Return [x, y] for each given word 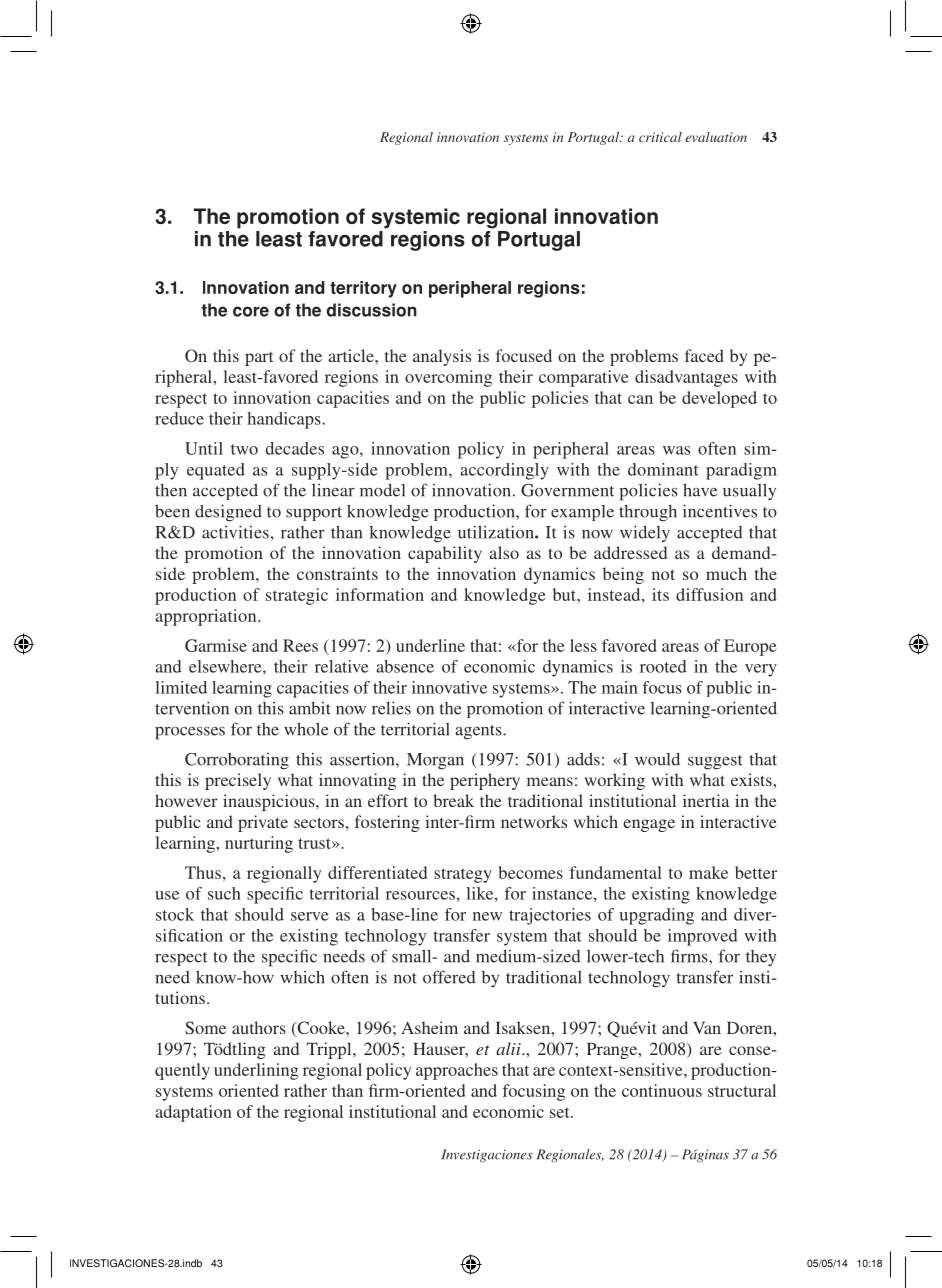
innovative [449, 687]
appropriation [207, 617]
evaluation [716, 137]
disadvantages [686, 378]
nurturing [259, 844]
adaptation [194, 1113]
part [259, 359]
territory [363, 289]
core [251, 311]
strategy [463, 875]
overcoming [448, 378]
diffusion [709, 594]
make [708, 872]
